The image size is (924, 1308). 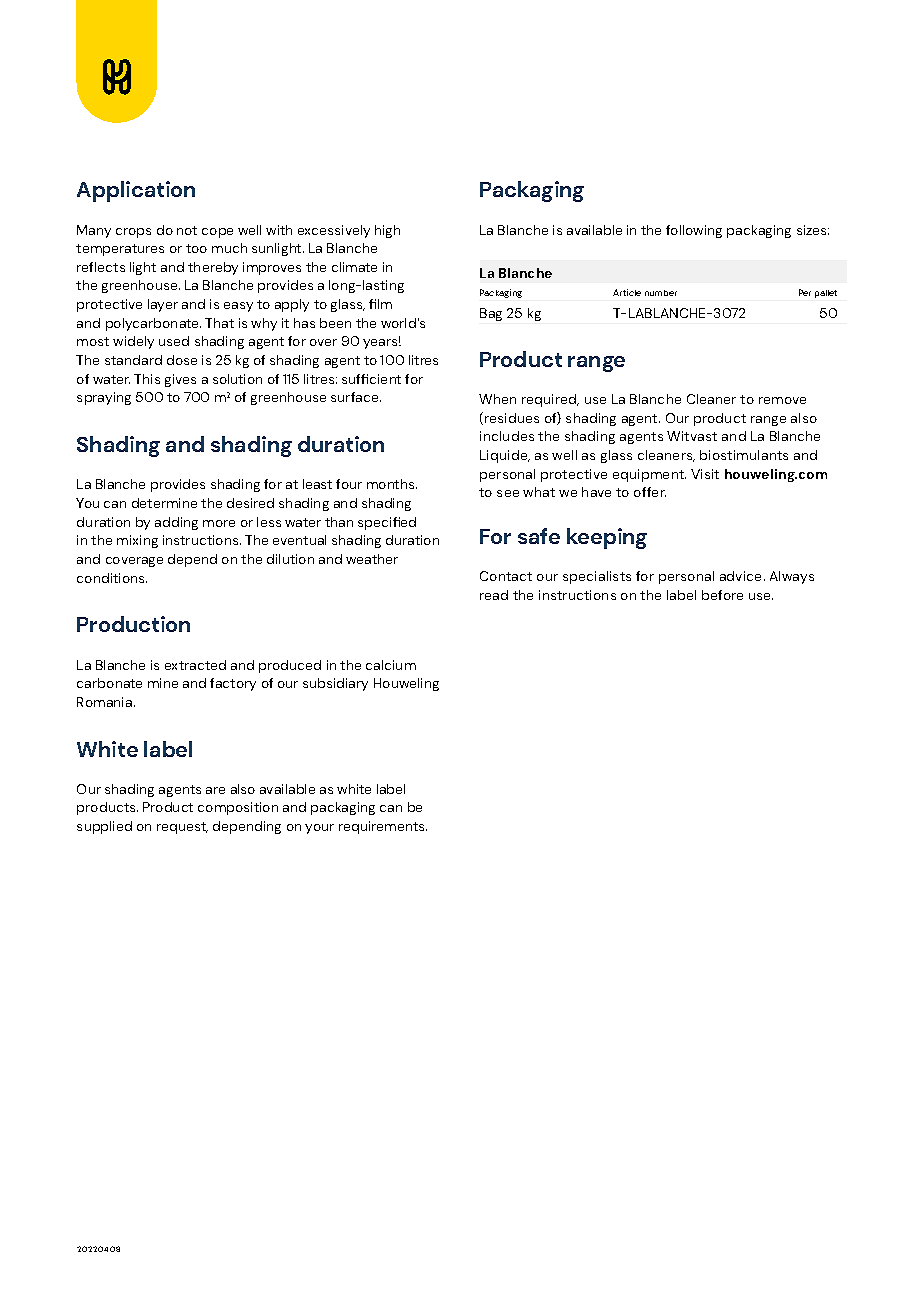 I want to click on request, so click(x=182, y=828).
